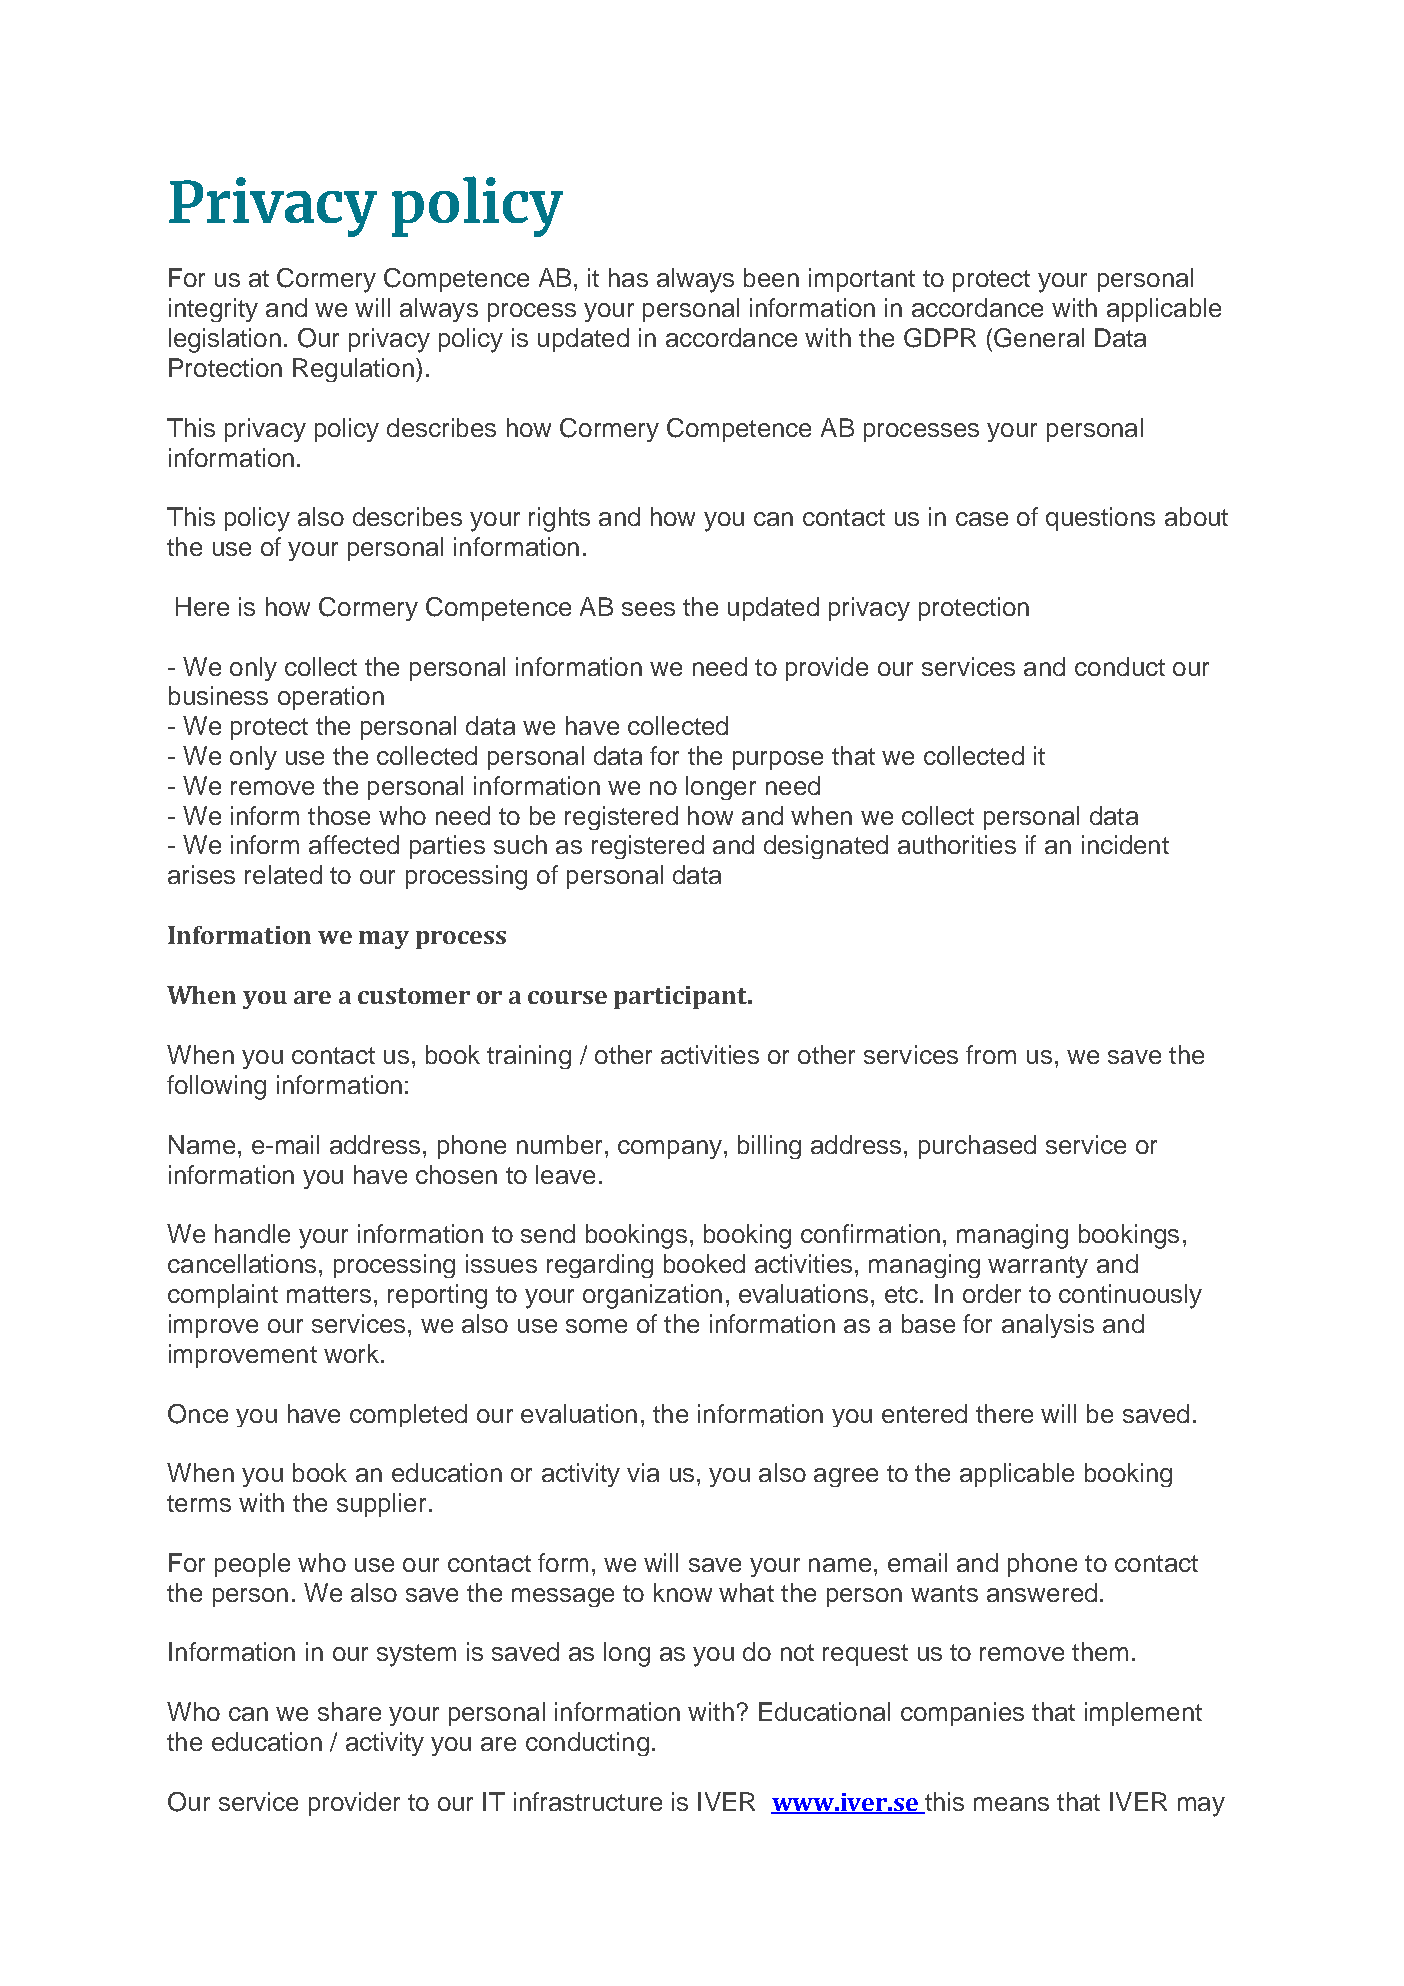 The width and height of the page is (1404, 1986). What do you see at coordinates (1038, 1267) in the page?
I see `warranty` at bounding box center [1038, 1267].
